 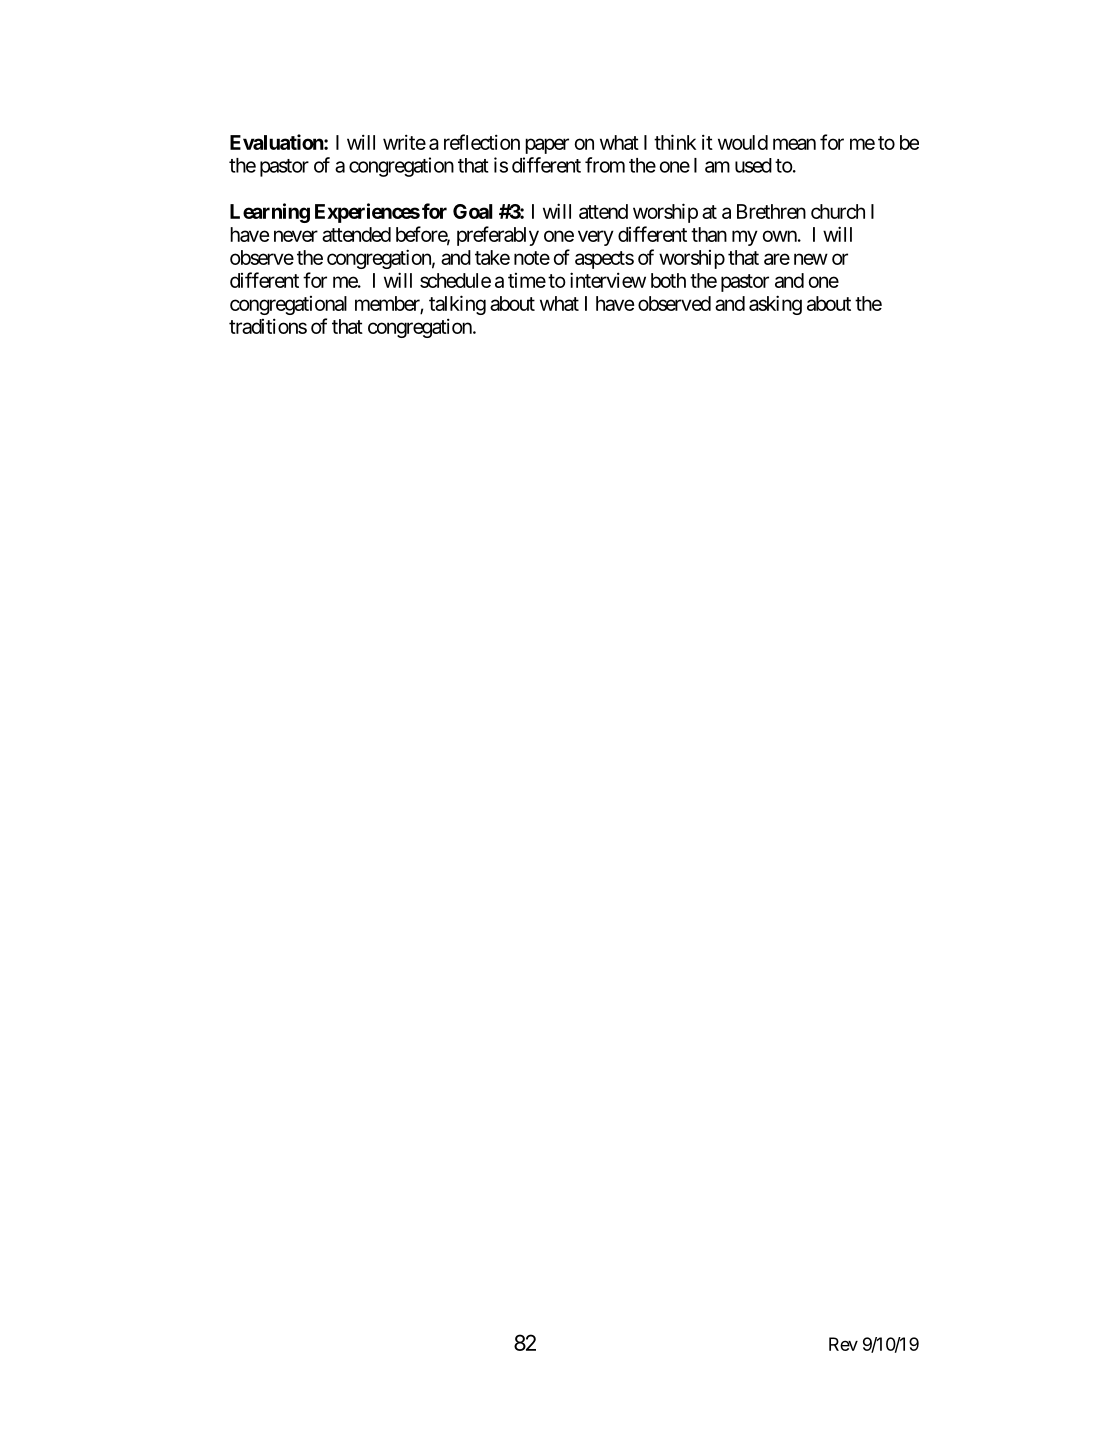 What do you see at coordinates (843, 1344) in the screenshot?
I see `Rev` at bounding box center [843, 1344].
